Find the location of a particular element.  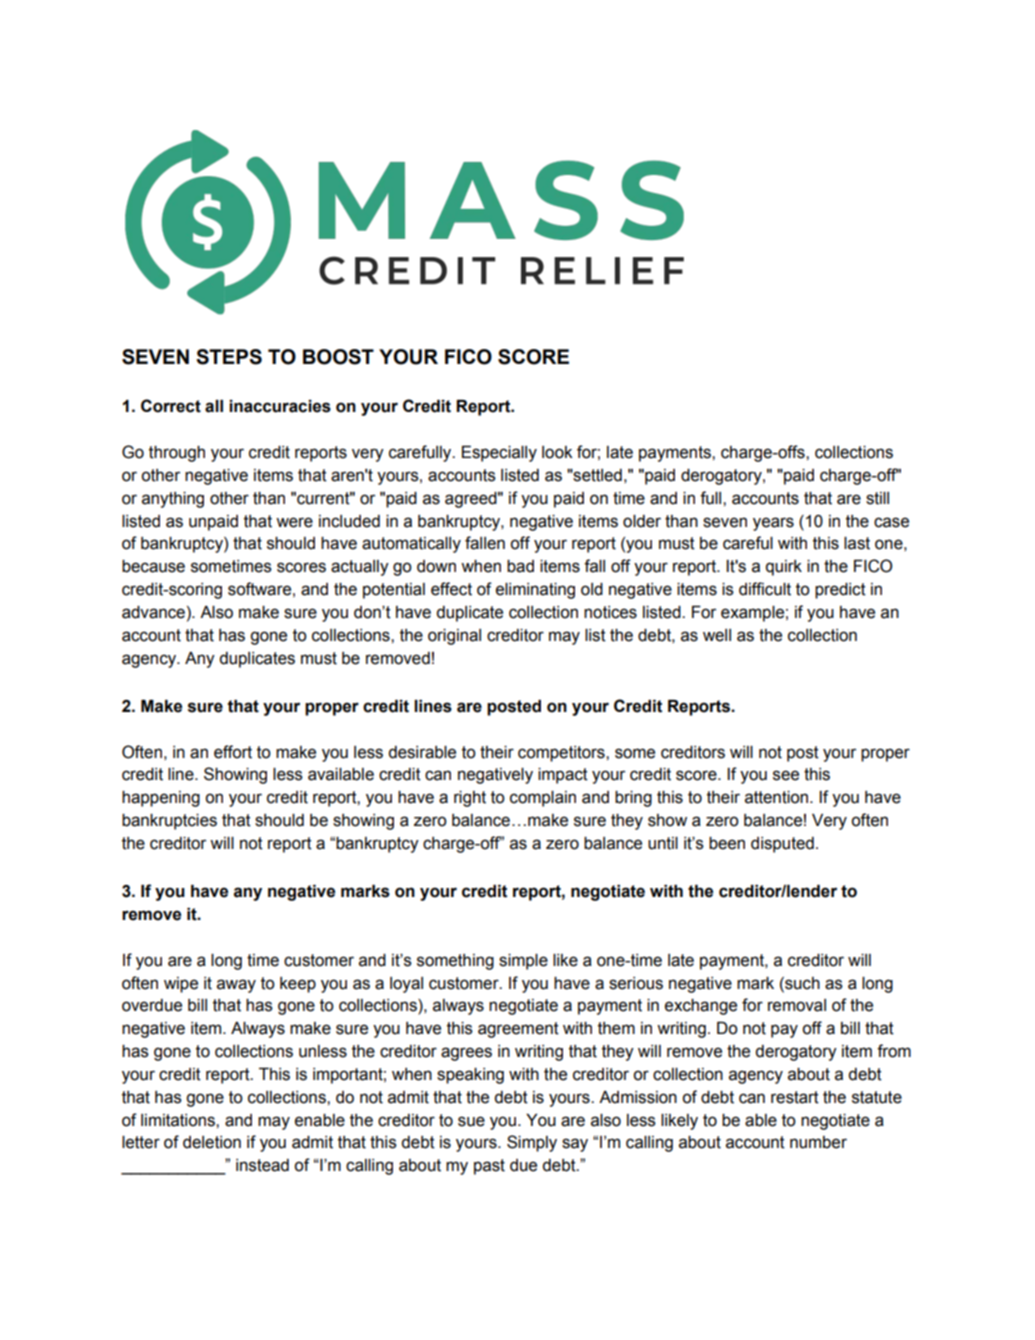

competitors is located at coordinates (562, 754).
